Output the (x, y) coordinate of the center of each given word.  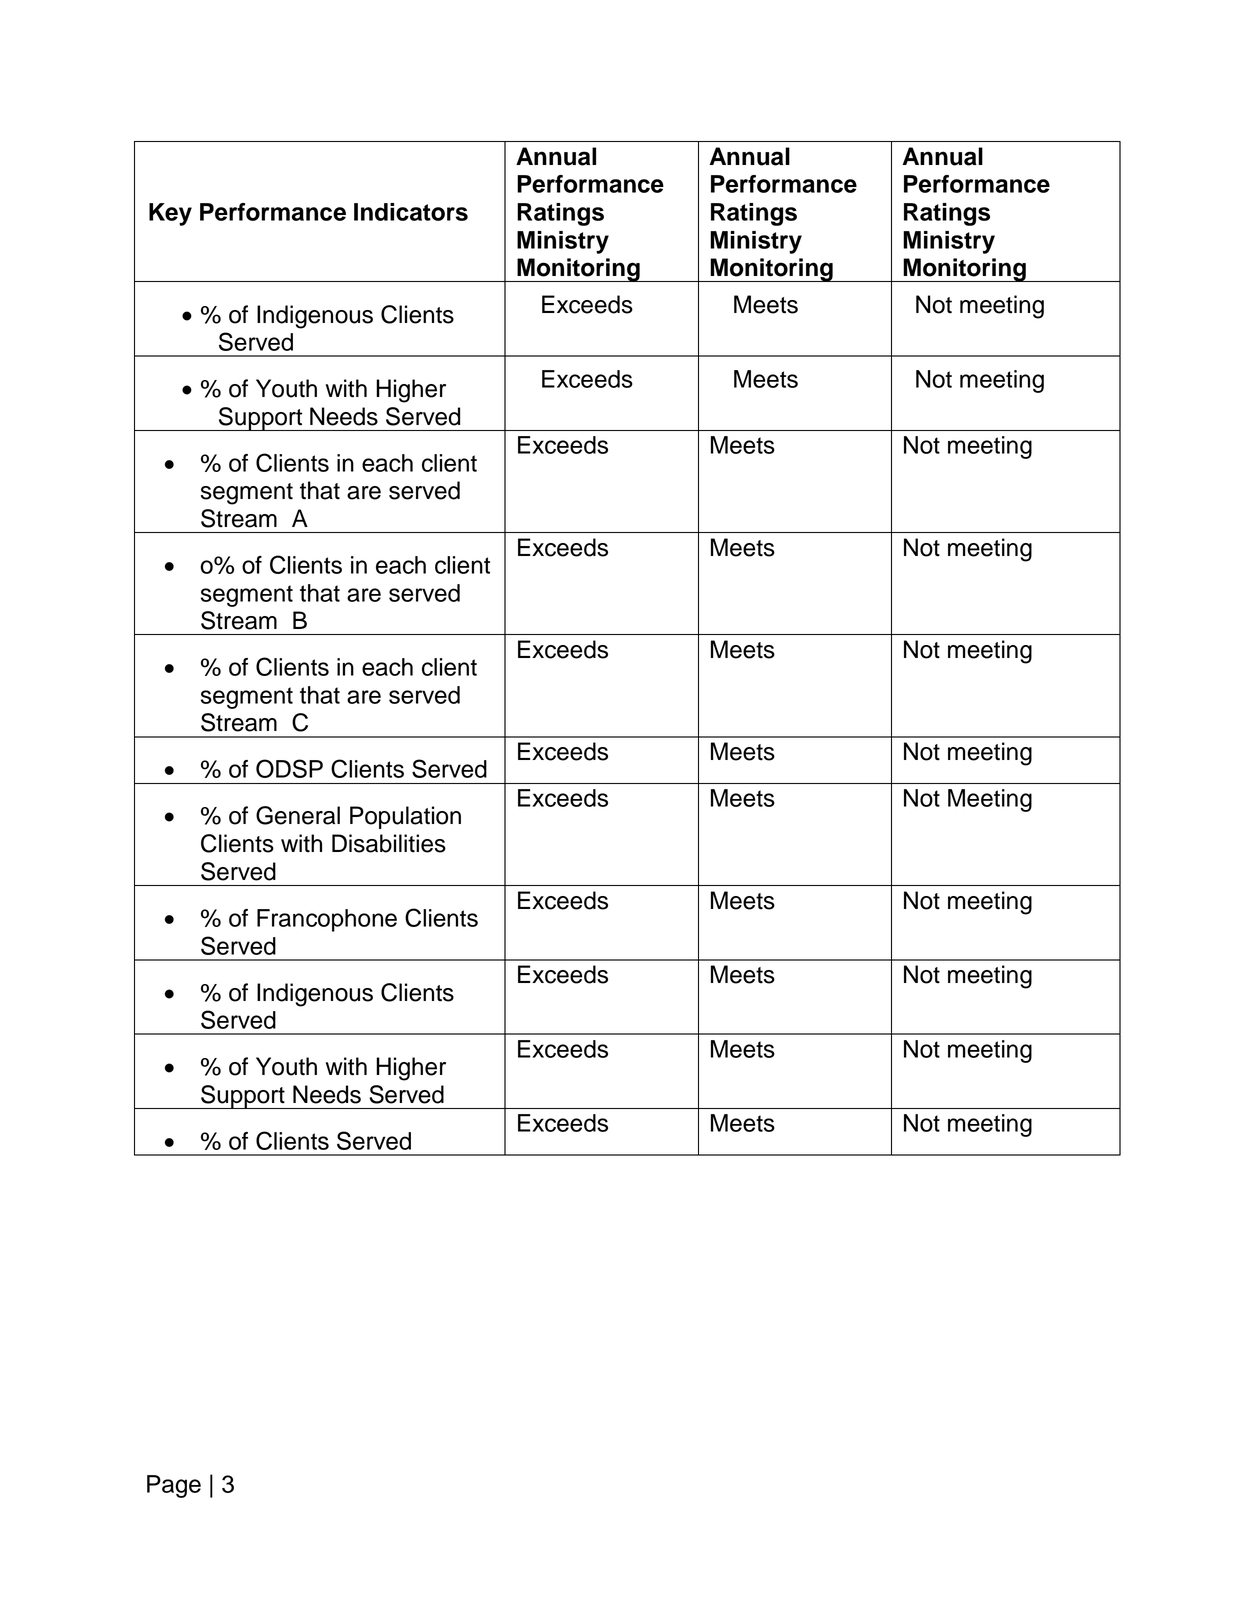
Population (405, 817)
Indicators (411, 212)
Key (170, 214)
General (298, 815)
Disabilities (389, 843)
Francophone (327, 920)
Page (174, 1486)
